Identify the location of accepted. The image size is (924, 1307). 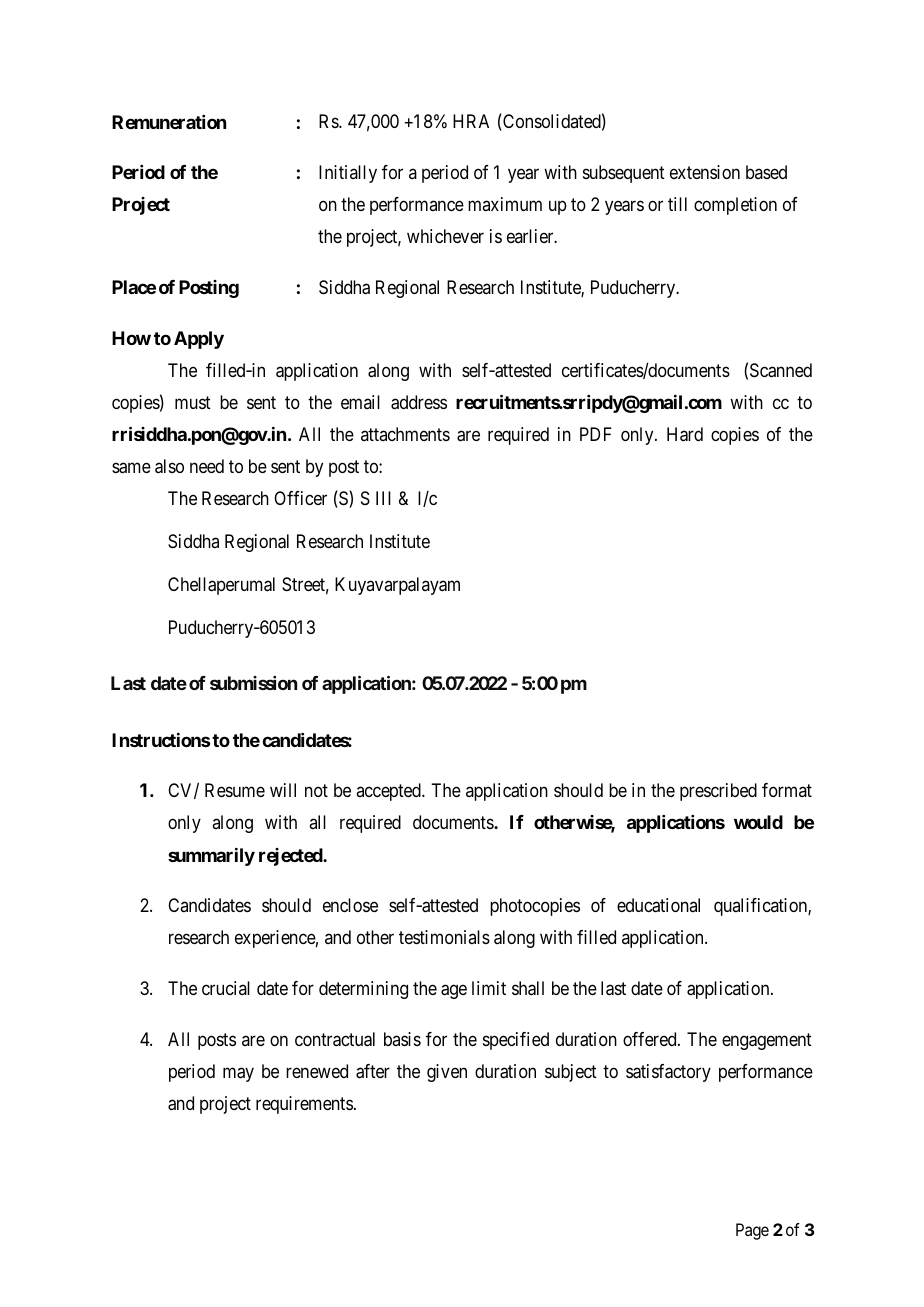
(389, 792).
